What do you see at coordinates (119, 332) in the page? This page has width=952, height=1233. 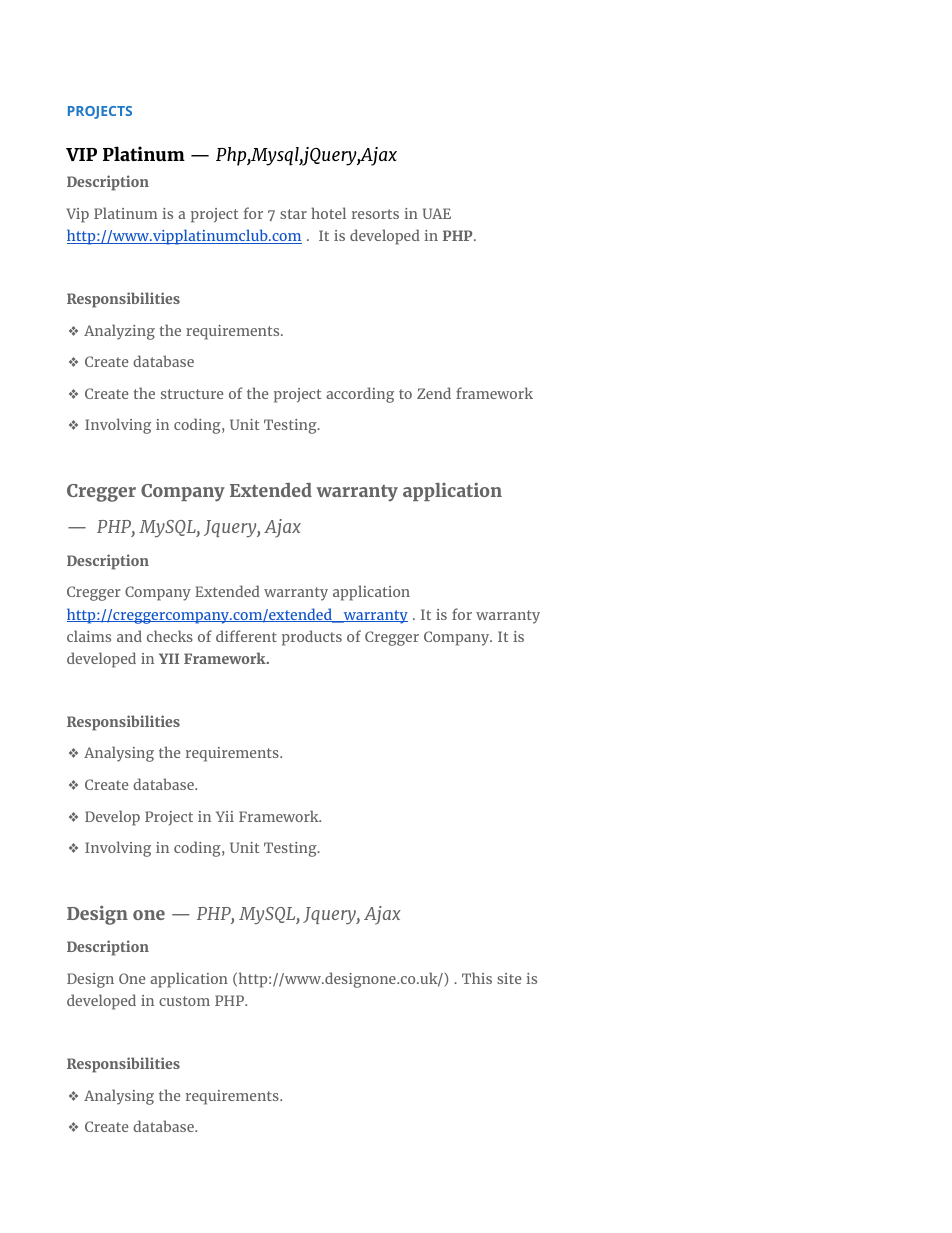 I see `Analyzing` at bounding box center [119, 332].
